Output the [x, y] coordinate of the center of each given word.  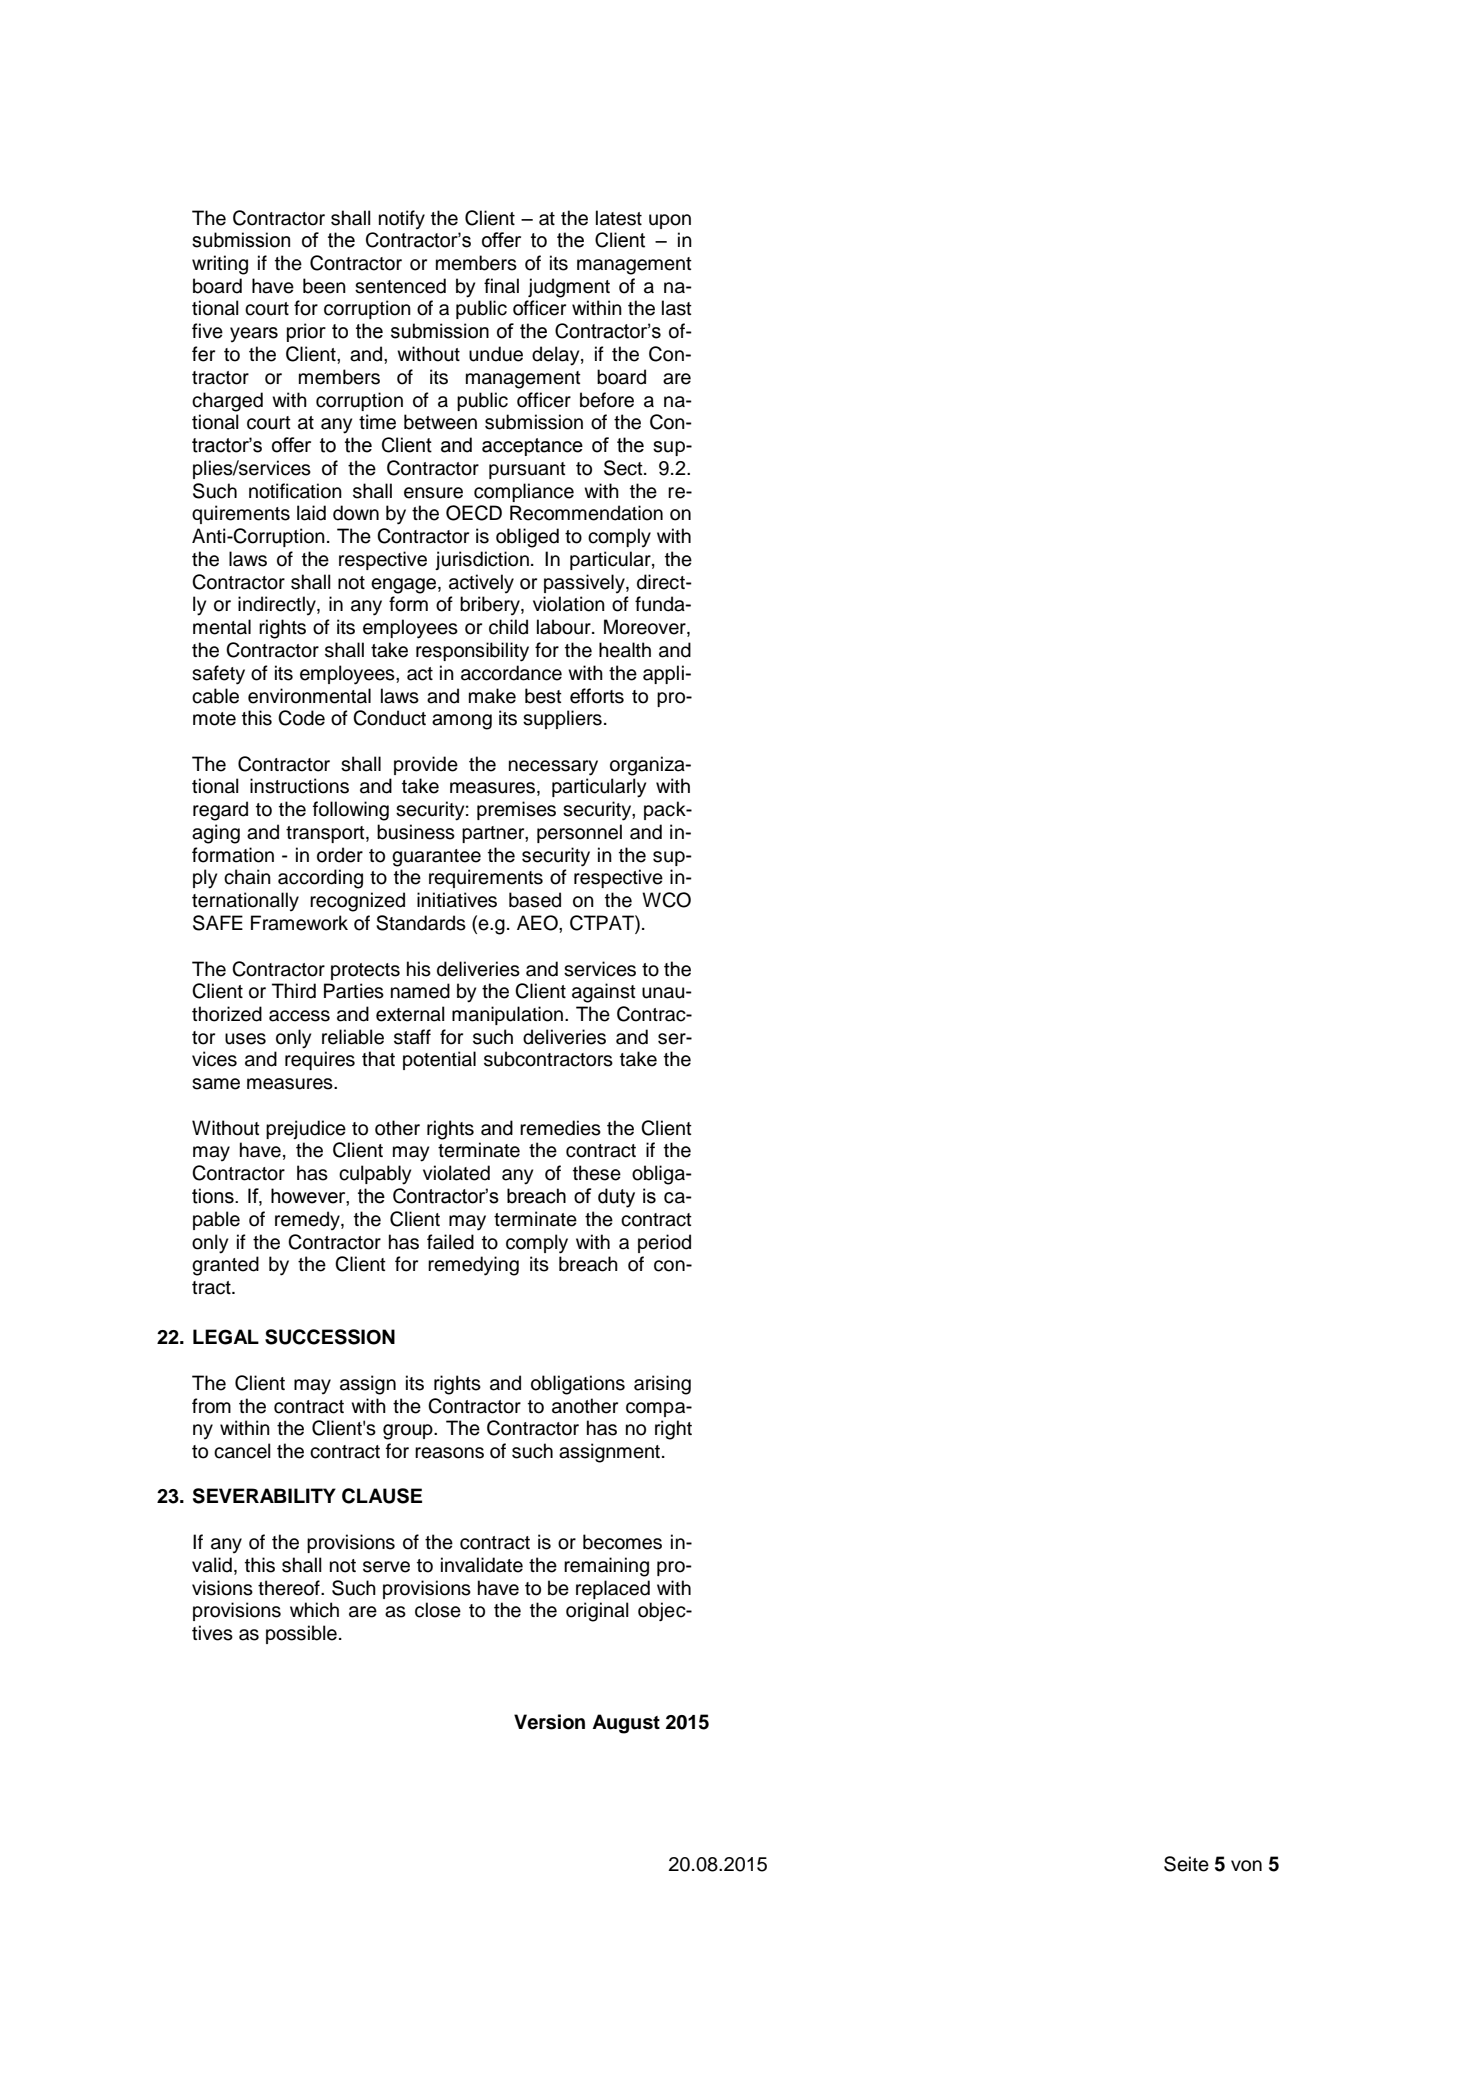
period [664, 1243]
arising [662, 1385]
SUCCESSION [330, 1337]
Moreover [646, 628]
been [324, 286]
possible [301, 1634]
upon [670, 221]
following [351, 811]
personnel [579, 833]
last [677, 308]
